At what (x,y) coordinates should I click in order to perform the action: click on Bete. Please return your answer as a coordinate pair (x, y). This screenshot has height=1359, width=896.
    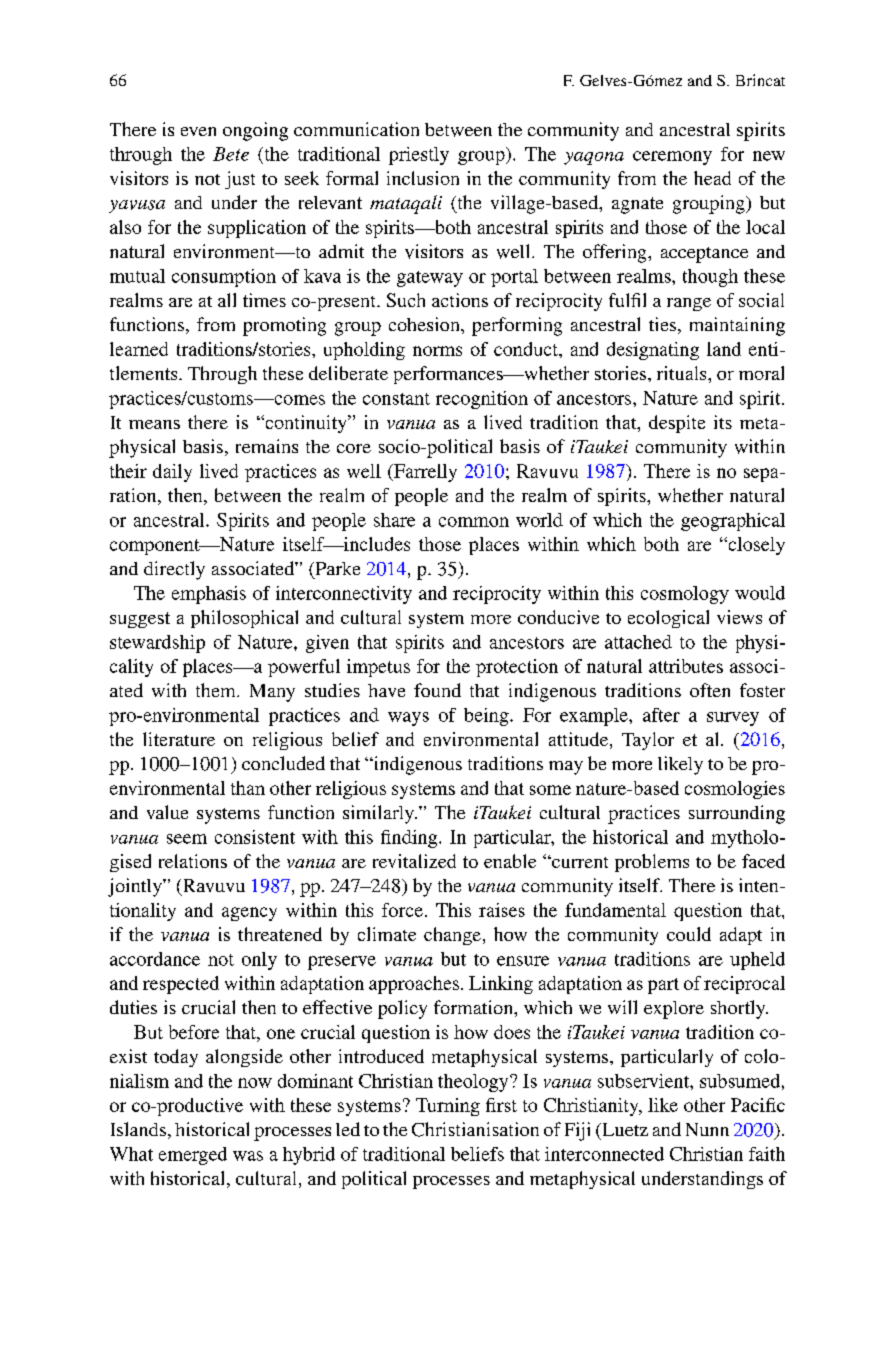
    Looking at the image, I should click on (231, 154).
